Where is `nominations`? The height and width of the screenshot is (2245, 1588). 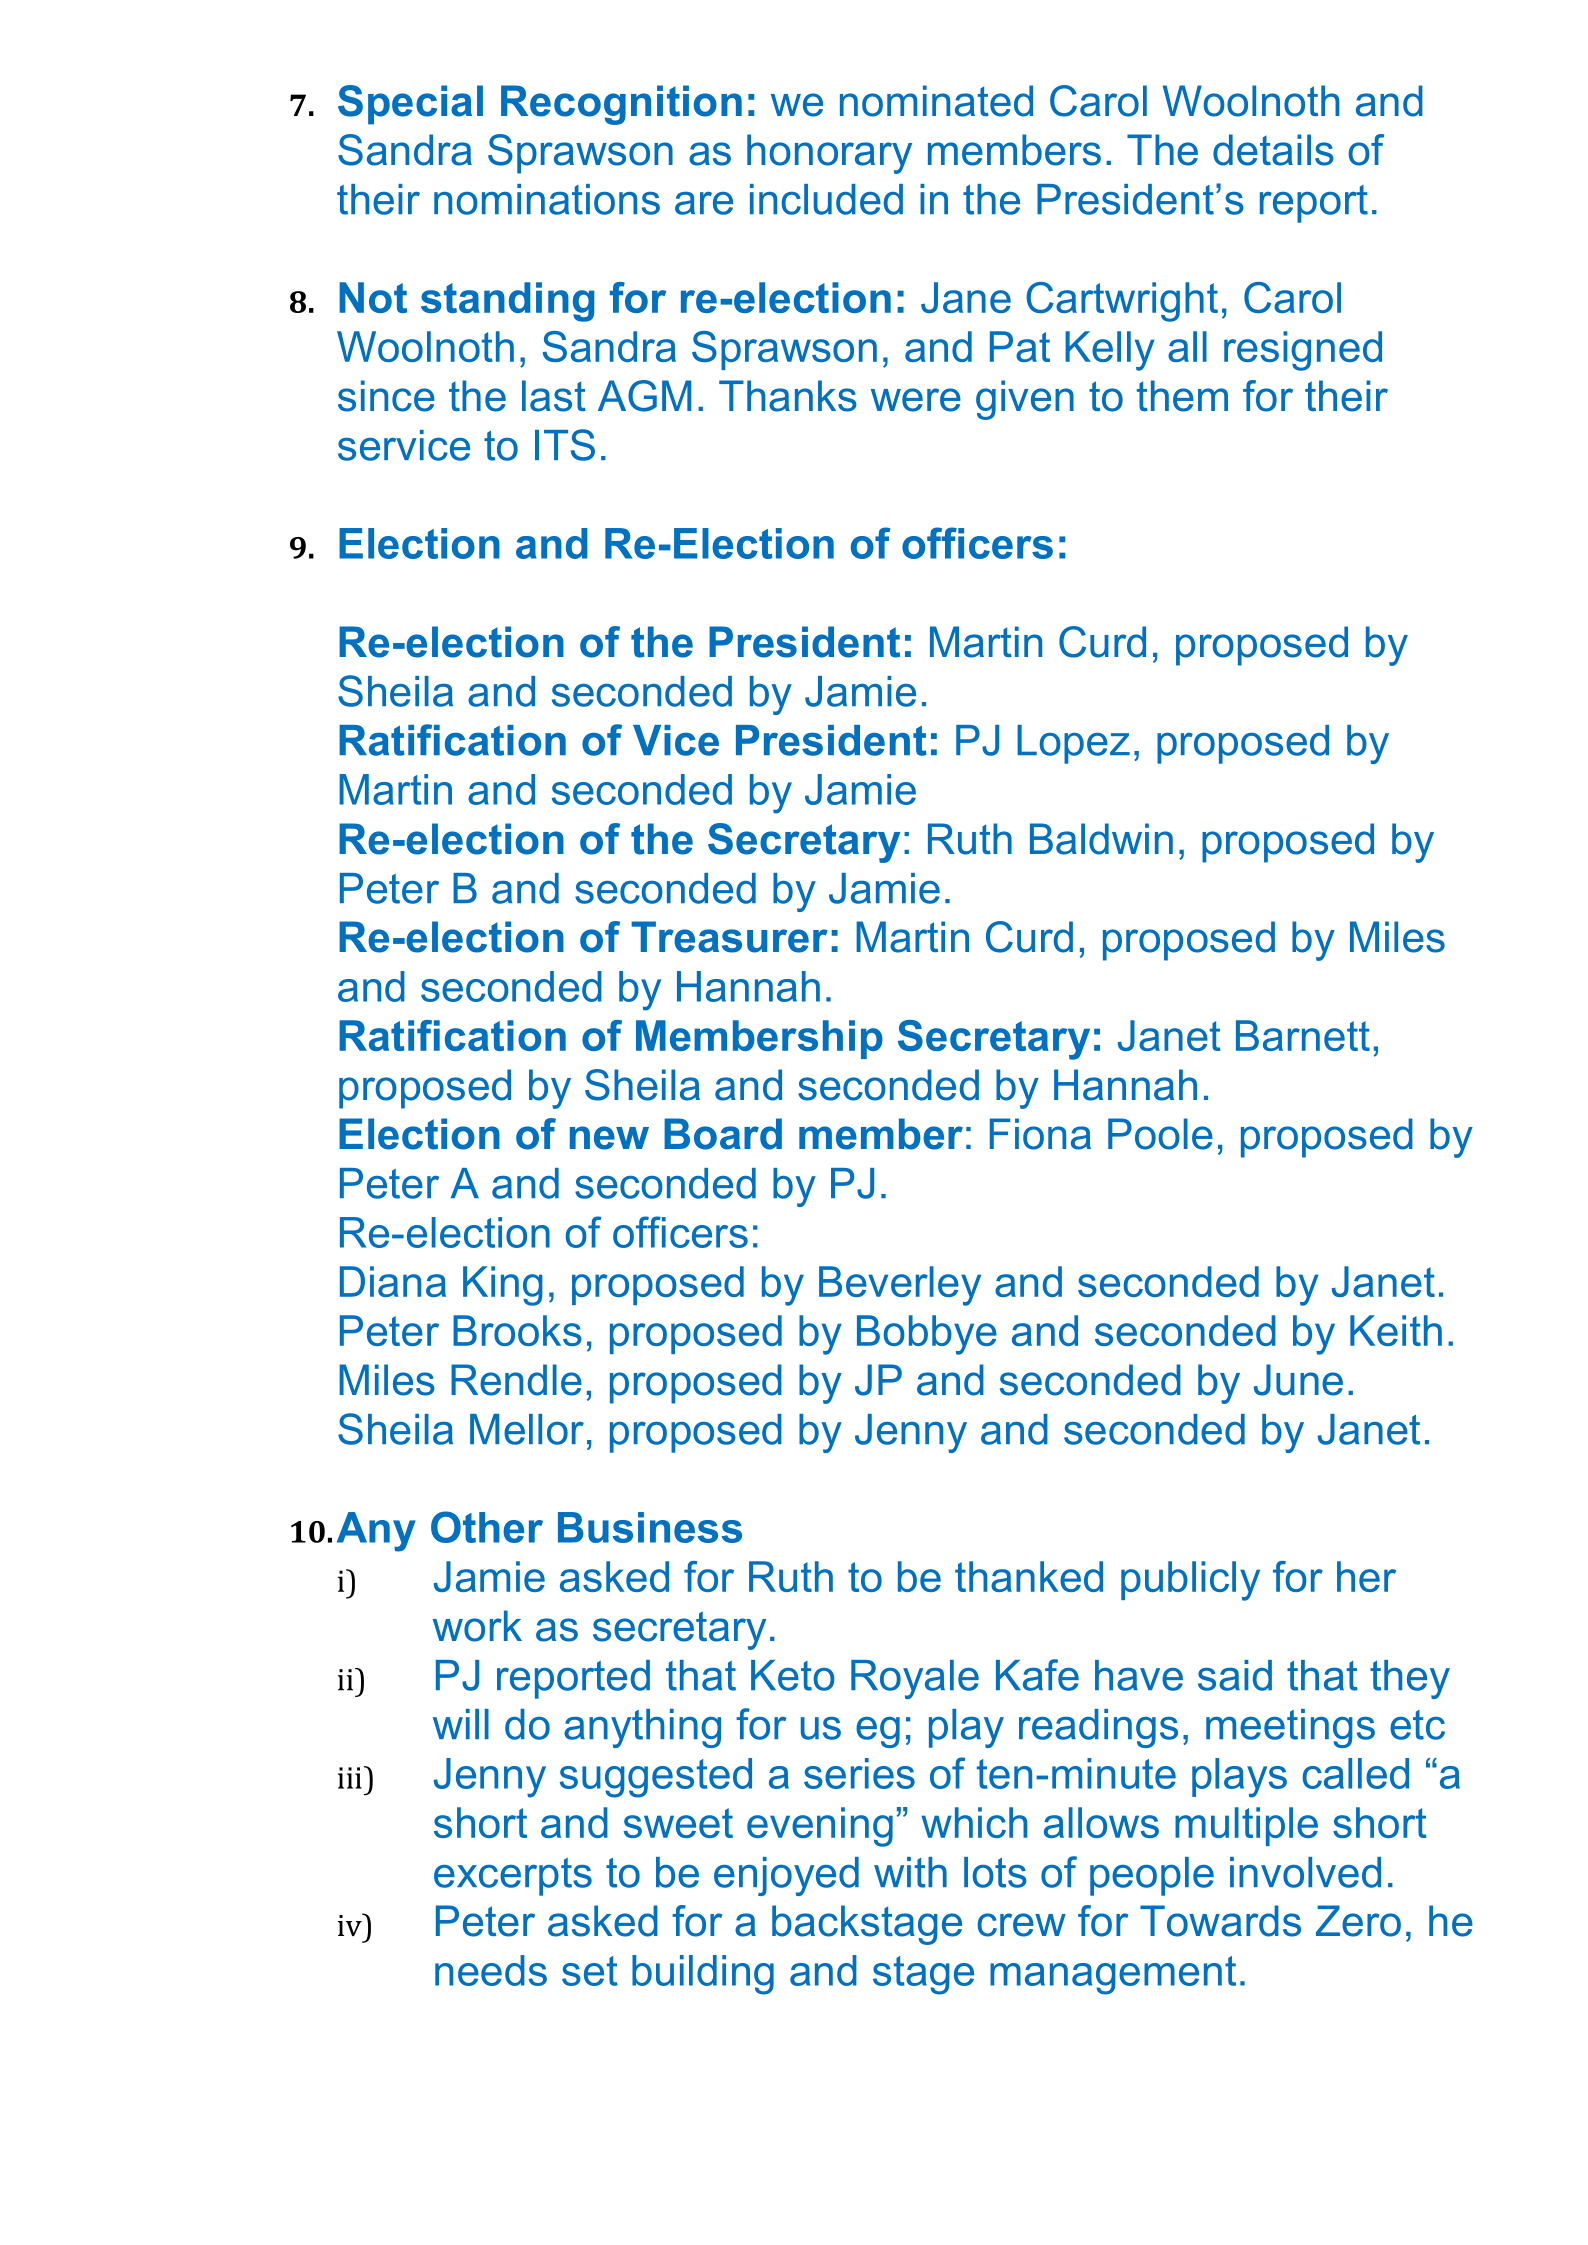
nominations is located at coordinates (547, 199).
